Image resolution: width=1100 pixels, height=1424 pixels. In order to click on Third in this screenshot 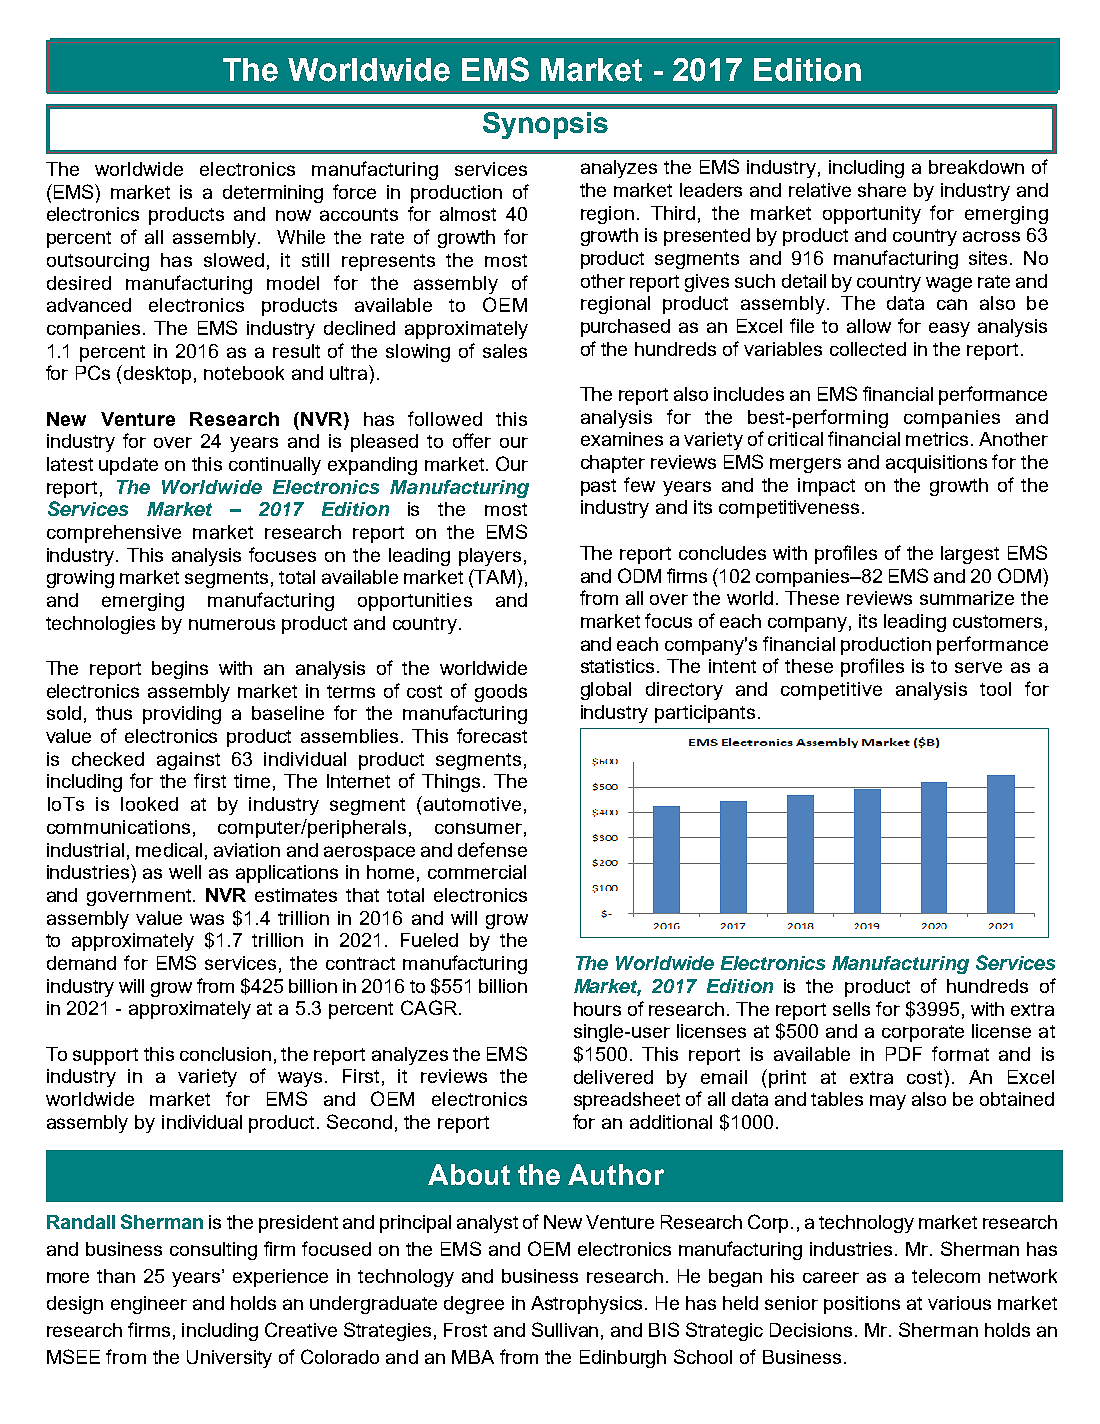, I will do `click(673, 213)`.
